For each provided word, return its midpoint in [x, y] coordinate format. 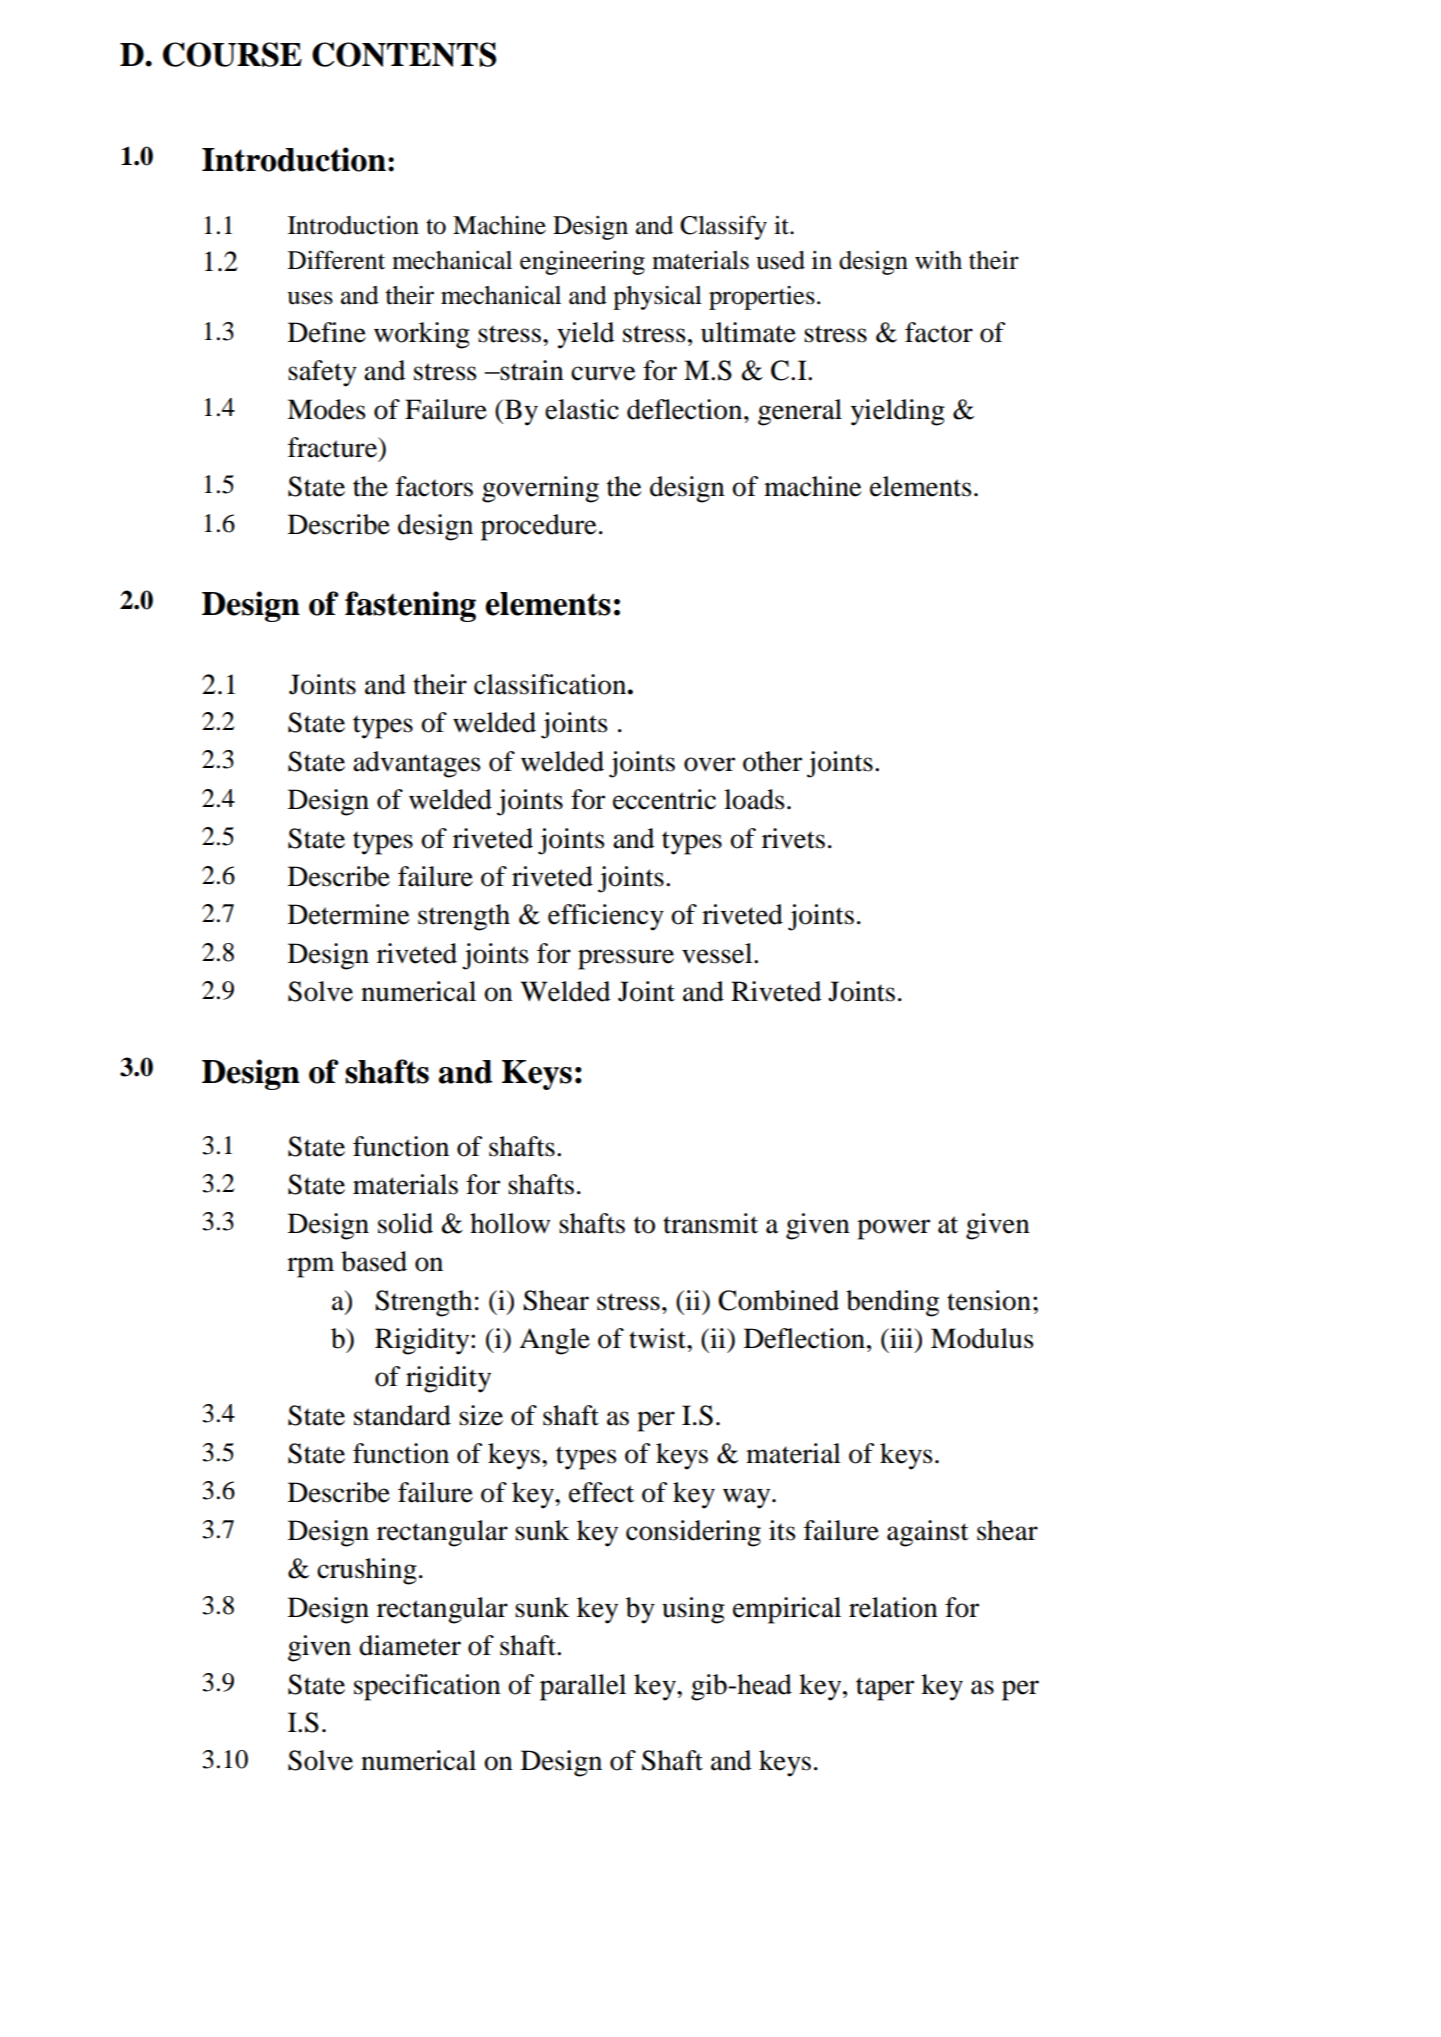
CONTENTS [404, 54]
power [893, 1229]
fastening [410, 606]
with [938, 260]
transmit [710, 1223]
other [772, 761]
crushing [367, 1571]
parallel [583, 1687]
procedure [539, 527]
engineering [582, 263]
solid [405, 1223]
